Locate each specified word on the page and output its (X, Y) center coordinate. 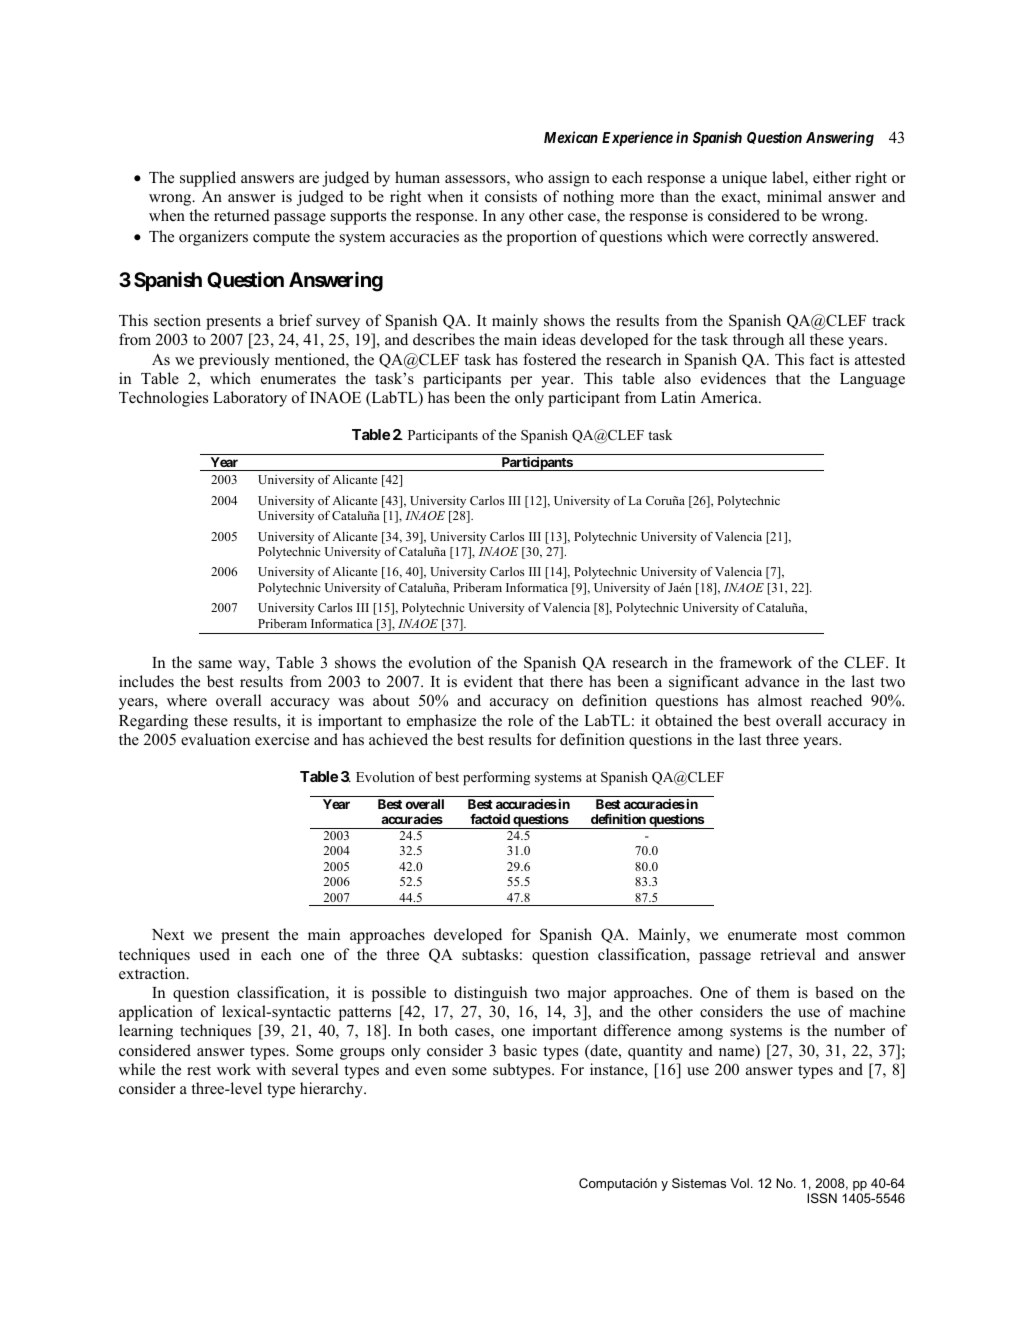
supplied (208, 179)
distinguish (490, 994)
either (832, 177)
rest (199, 1070)
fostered (549, 359)
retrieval (787, 954)
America (730, 397)
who (529, 177)
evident (488, 681)
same (215, 664)
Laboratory (250, 399)
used (214, 954)
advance (772, 681)
